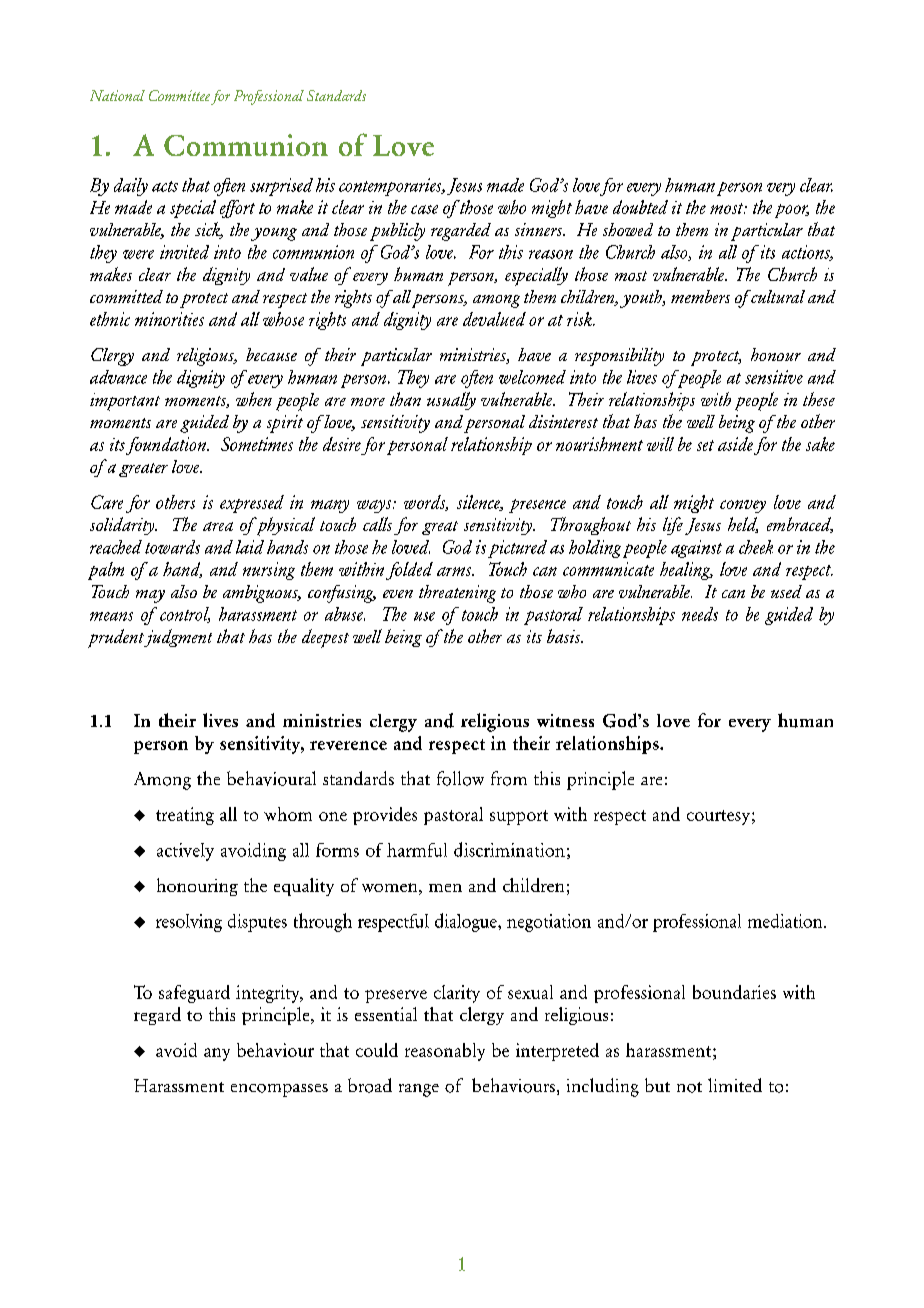 This screenshot has width=924, height=1308. Describe the element at coordinates (179, 95) in the screenshot. I see `Committee` at that location.
